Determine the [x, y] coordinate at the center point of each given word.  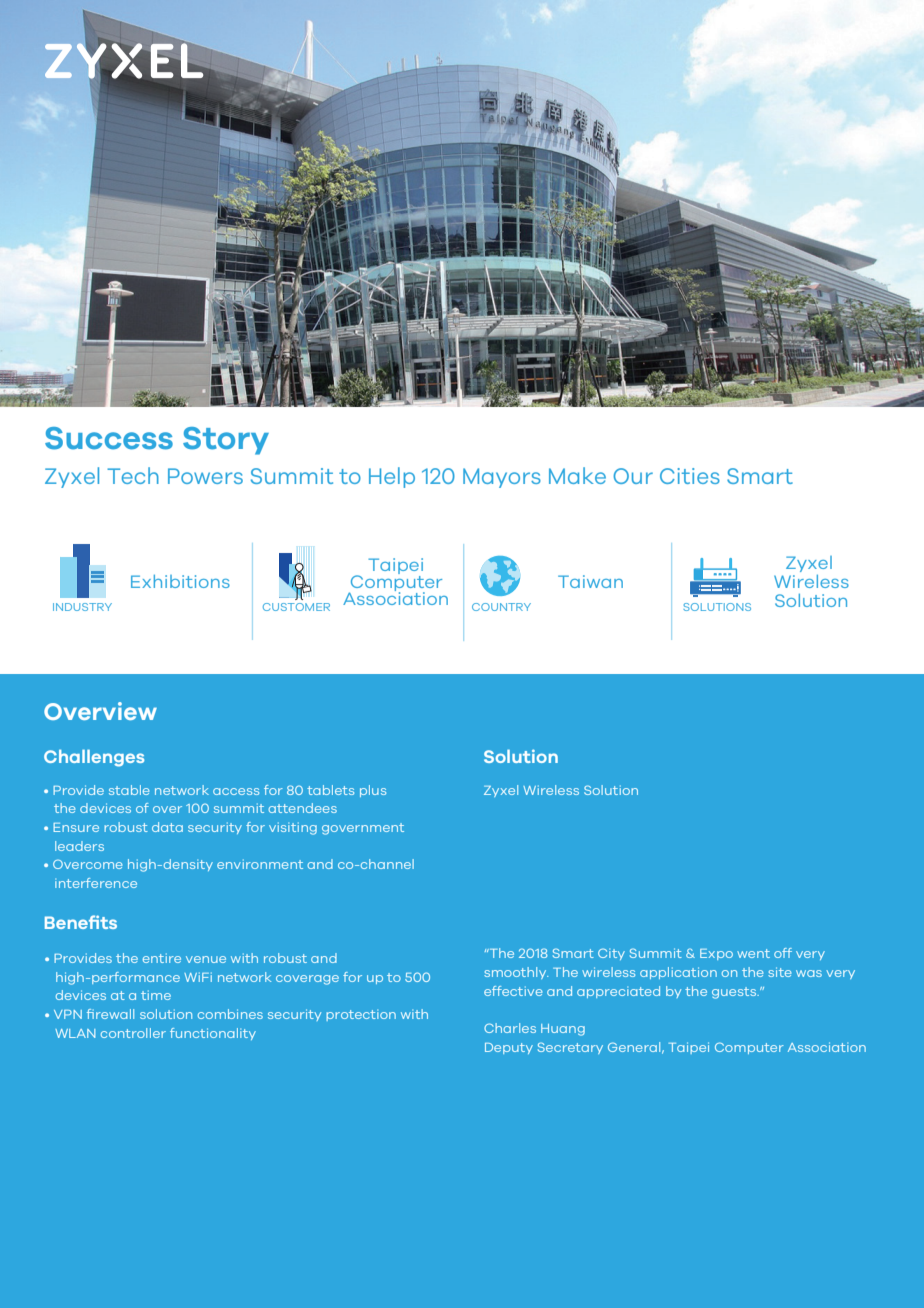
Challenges [94, 758]
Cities [690, 476]
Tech [133, 475]
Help [392, 477]
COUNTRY [501, 607]
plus [373, 791]
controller [133, 1033]
